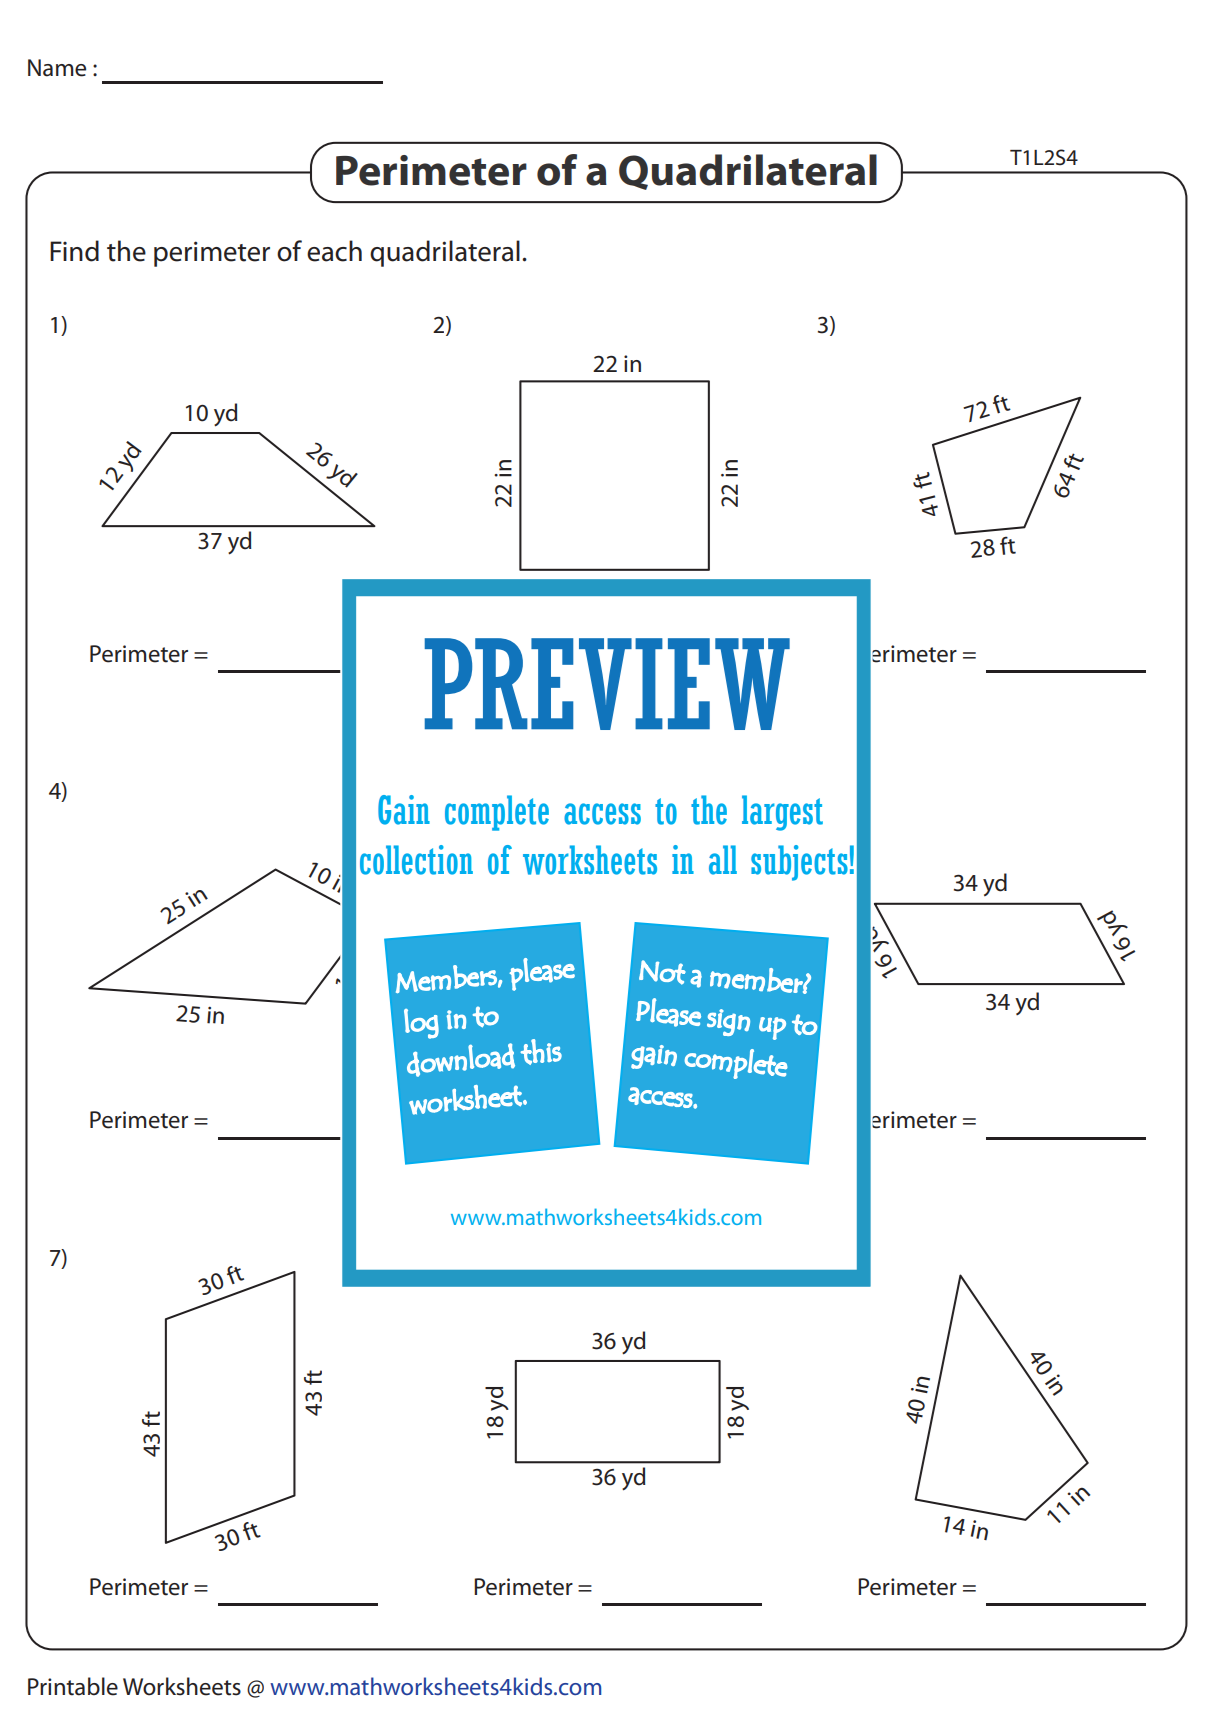 The image size is (1217, 1722). Describe the element at coordinates (799, 863) in the screenshot. I see `subjects` at that location.
